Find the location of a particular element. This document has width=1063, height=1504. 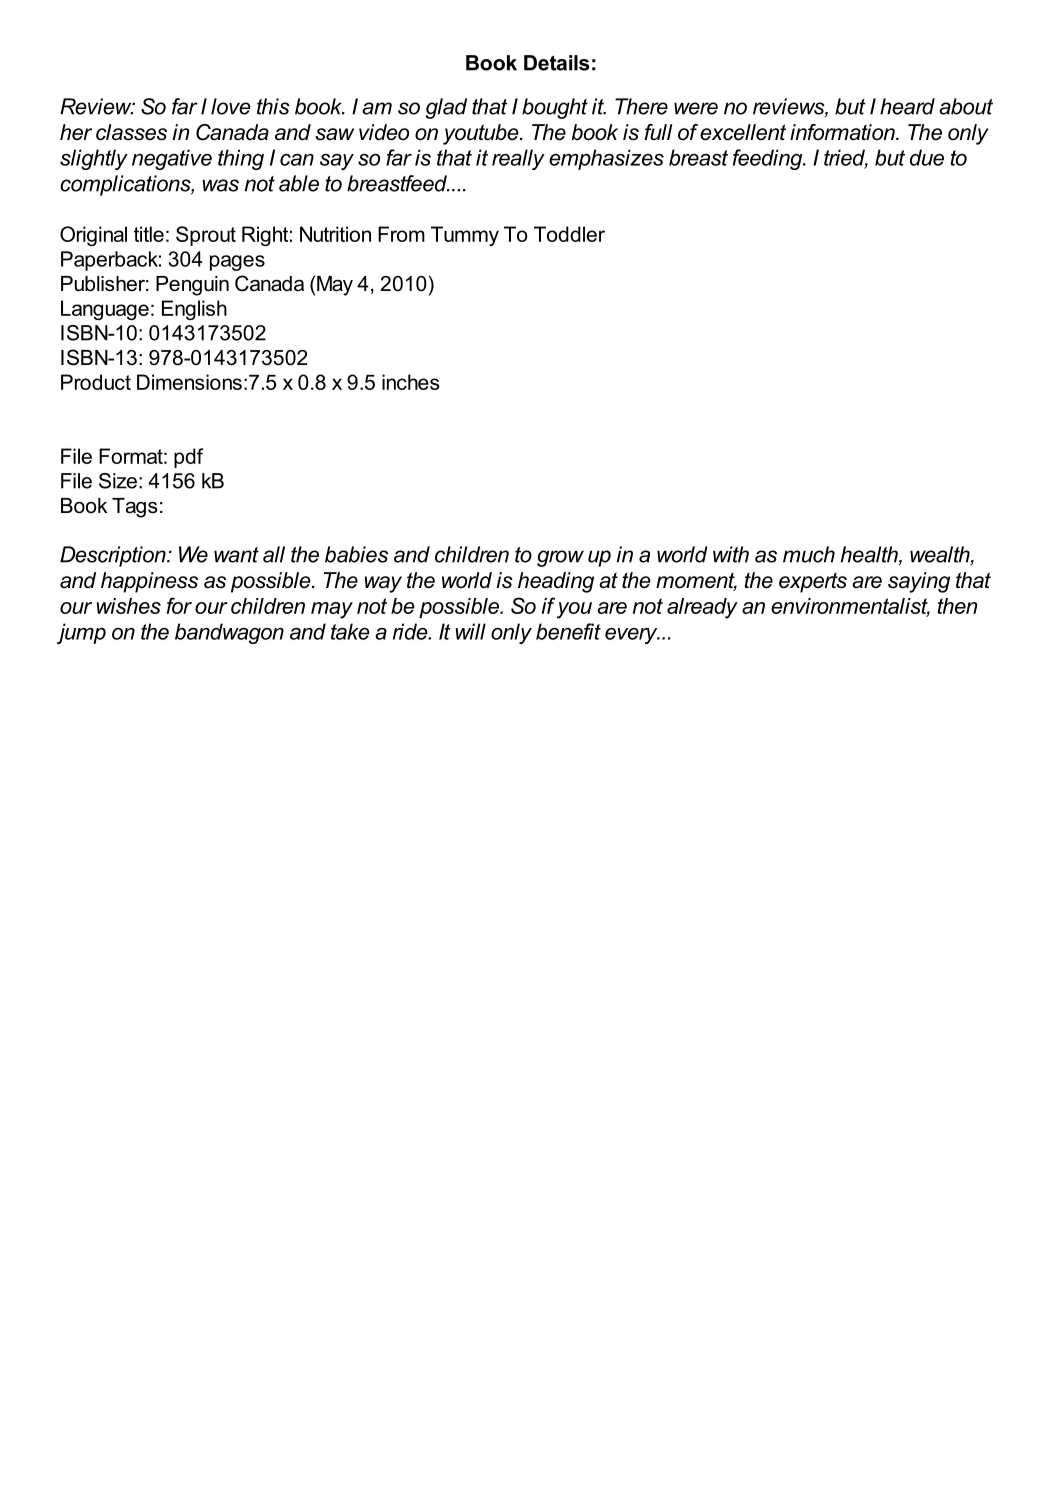

inches is located at coordinates (411, 382).
